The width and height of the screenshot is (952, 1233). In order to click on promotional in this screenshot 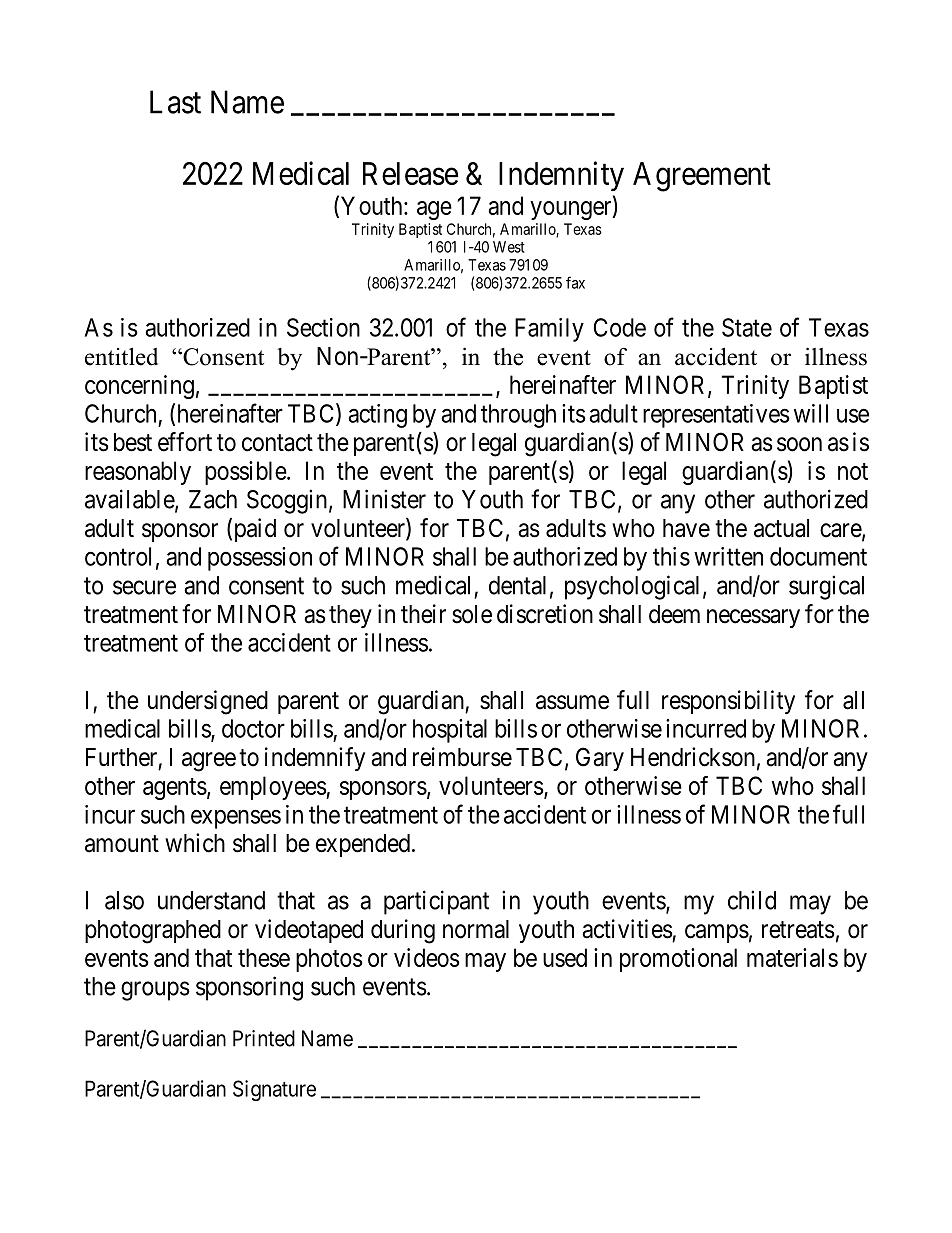, I will do `click(678, 960)`.
